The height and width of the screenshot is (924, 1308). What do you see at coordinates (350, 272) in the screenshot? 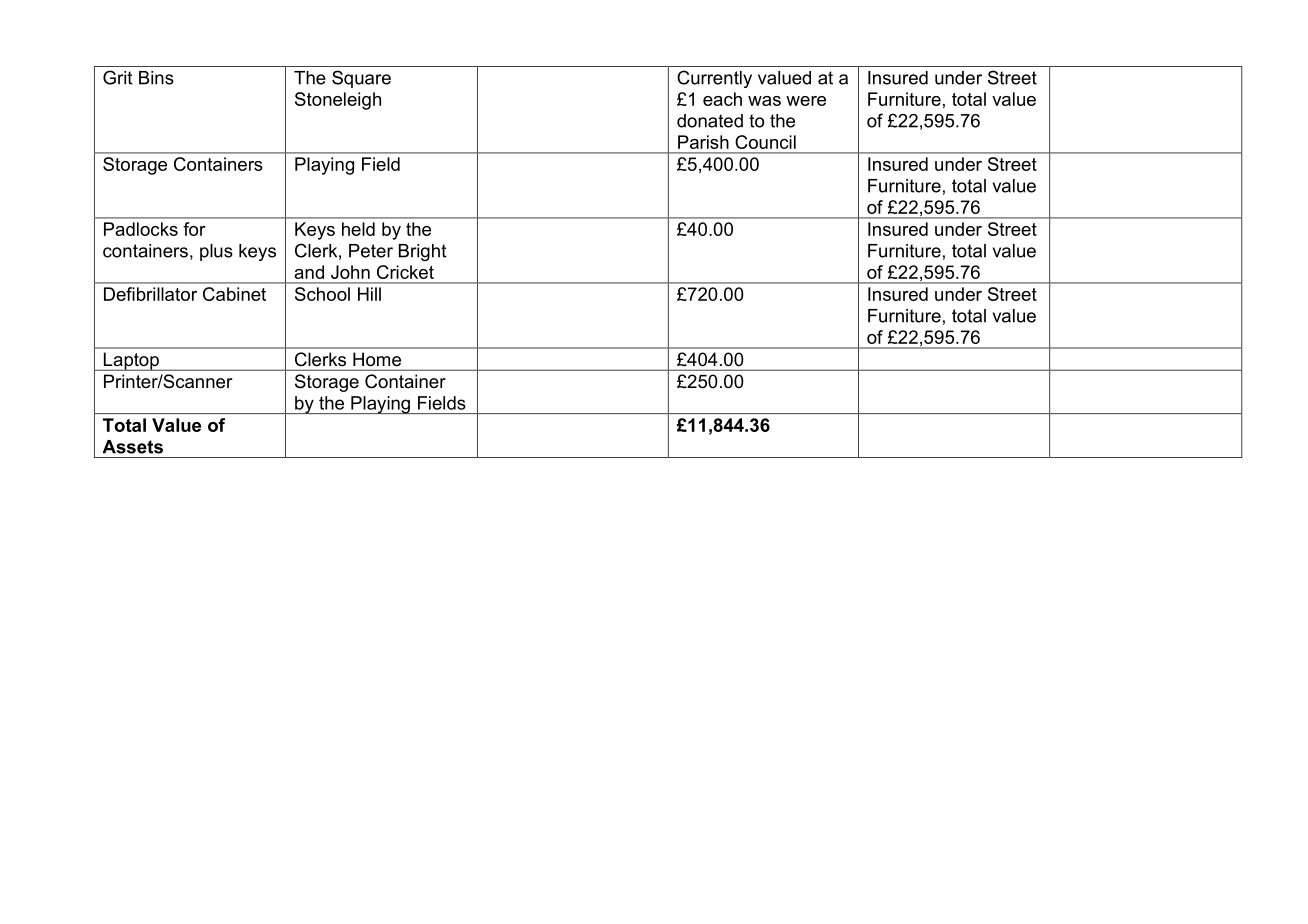
I see `John` at bounding box center [350, 272].
